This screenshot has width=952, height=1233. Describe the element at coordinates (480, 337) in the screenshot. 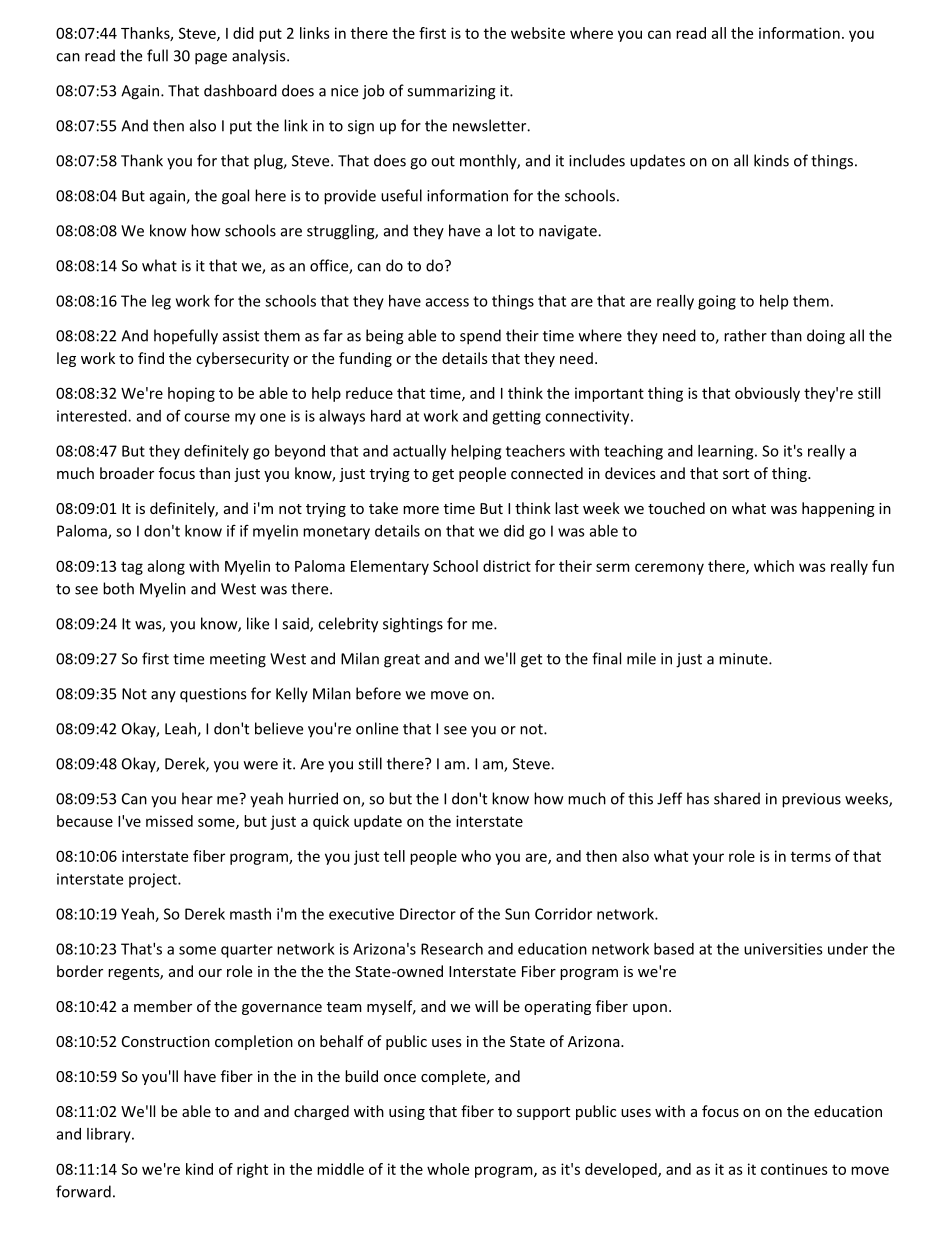

I see `spend` at that location.
